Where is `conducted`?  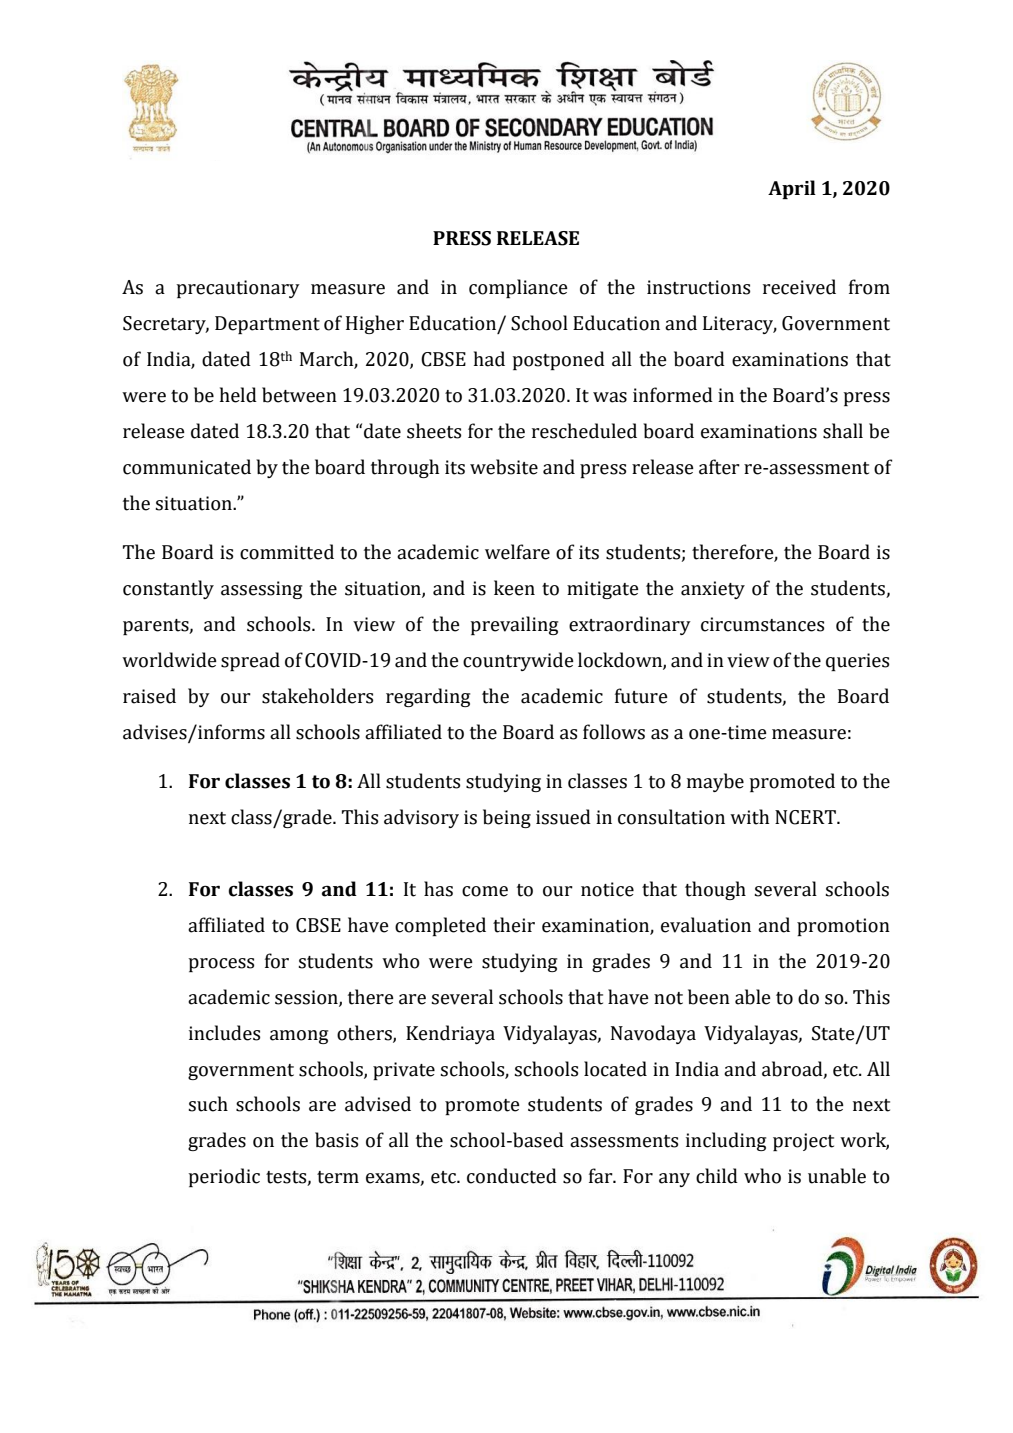
conducted is located at coordinates (512, 1176).
